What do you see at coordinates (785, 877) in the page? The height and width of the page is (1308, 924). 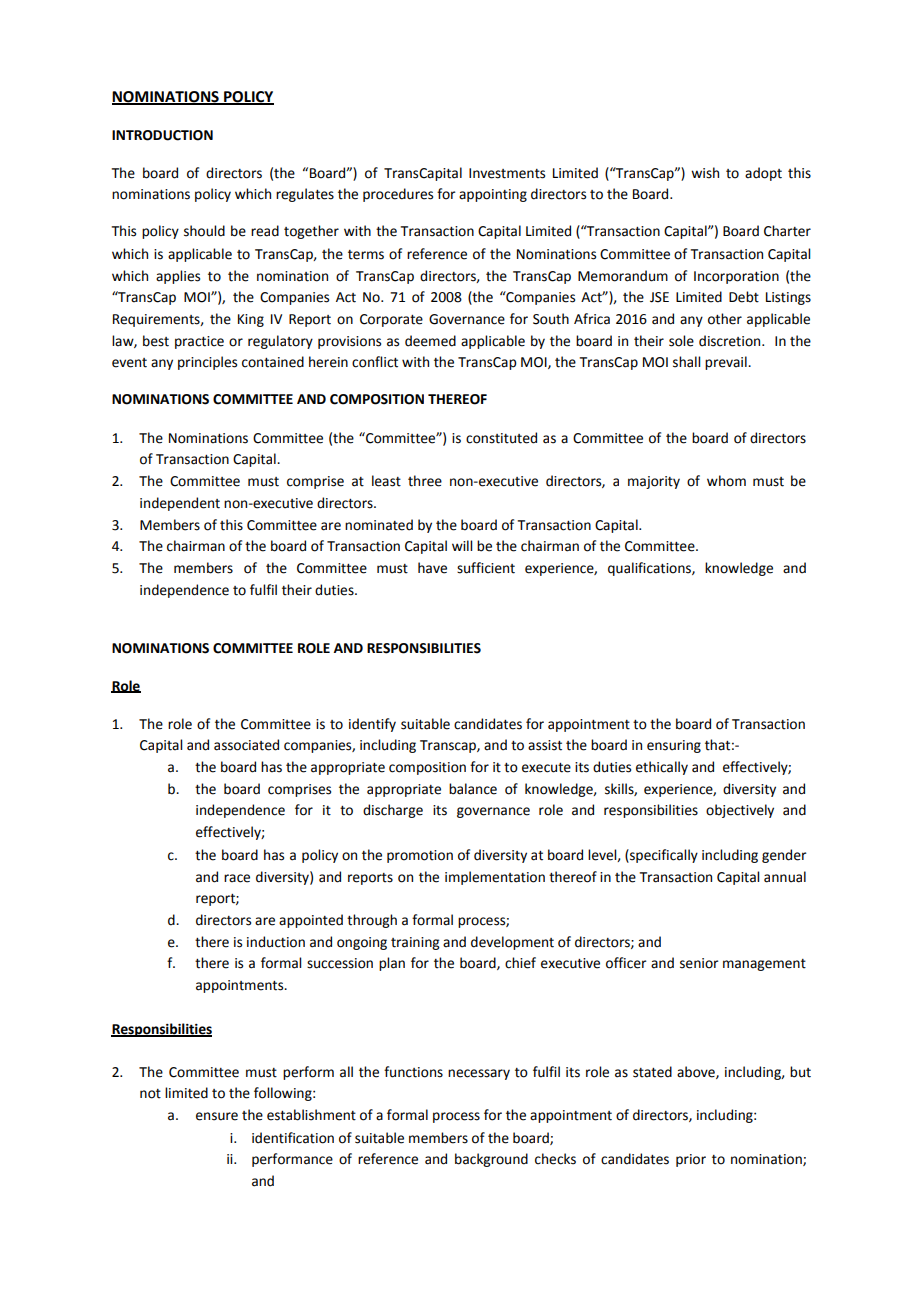 I see `annual` at bounding box center [785, 877].
